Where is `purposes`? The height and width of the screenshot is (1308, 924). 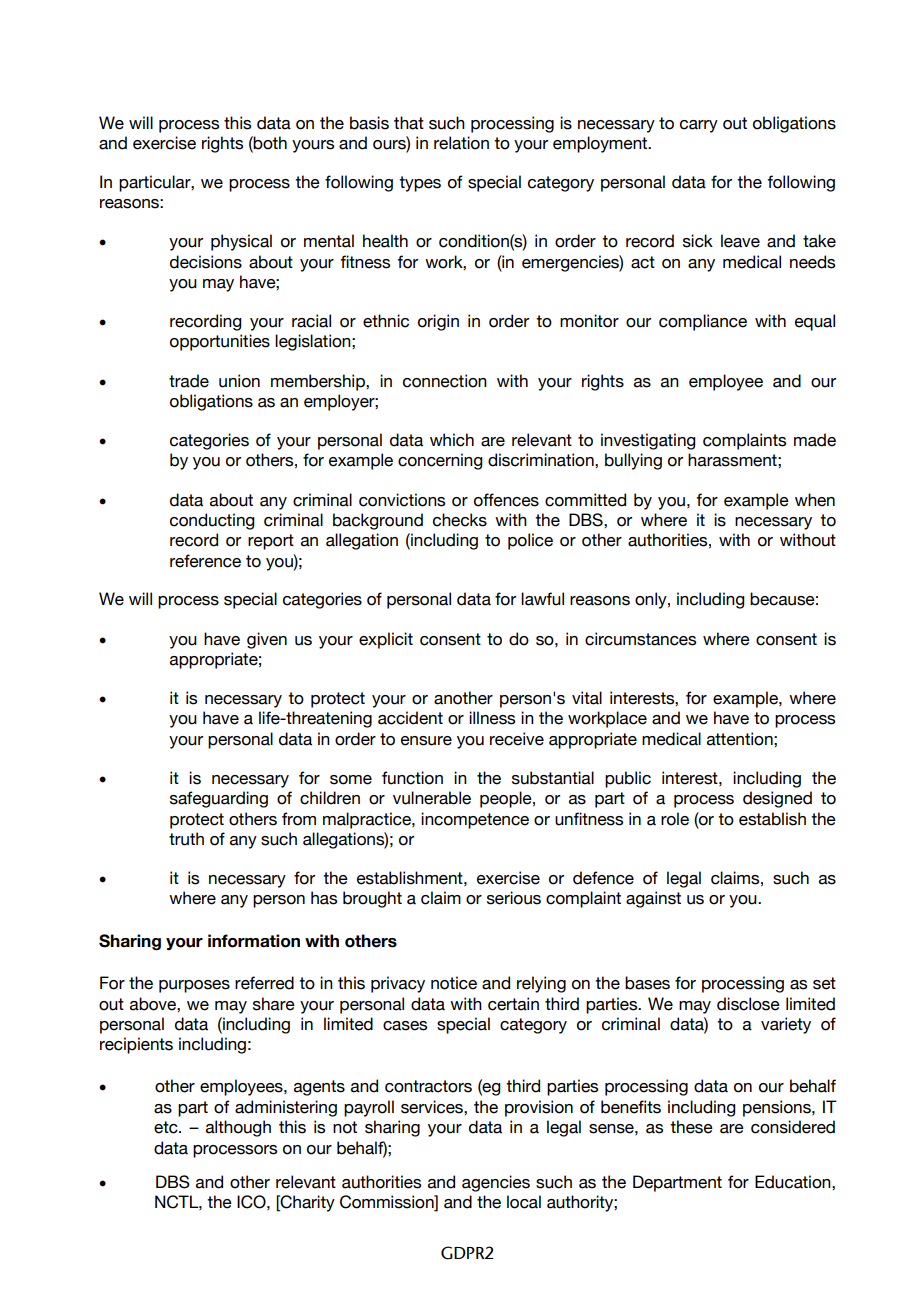
purposes is located at coordinates (194, 986).
